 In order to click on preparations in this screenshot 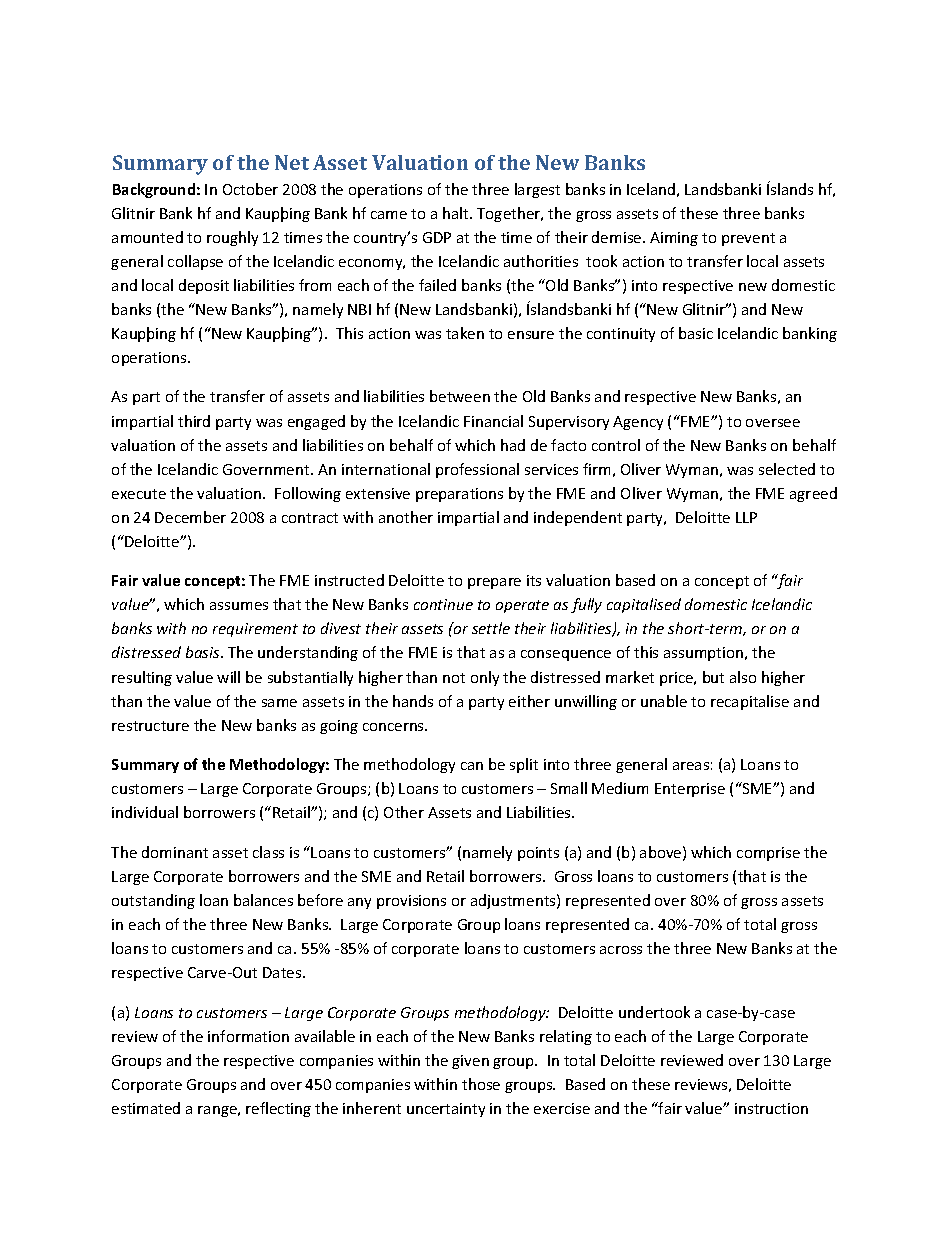, I will do `click(459, 495)`.
